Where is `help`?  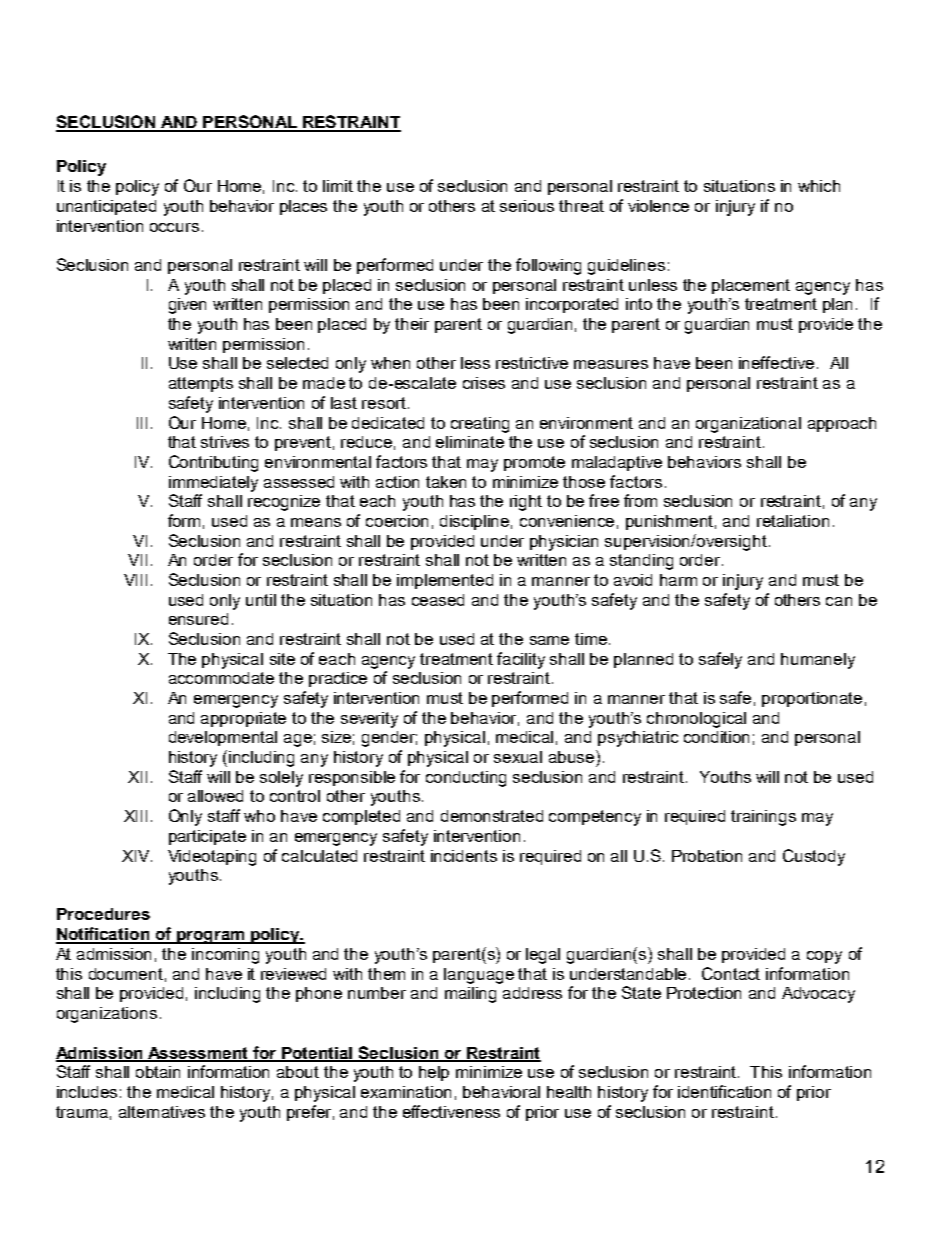
help is located at coordinates (434, 1073).
